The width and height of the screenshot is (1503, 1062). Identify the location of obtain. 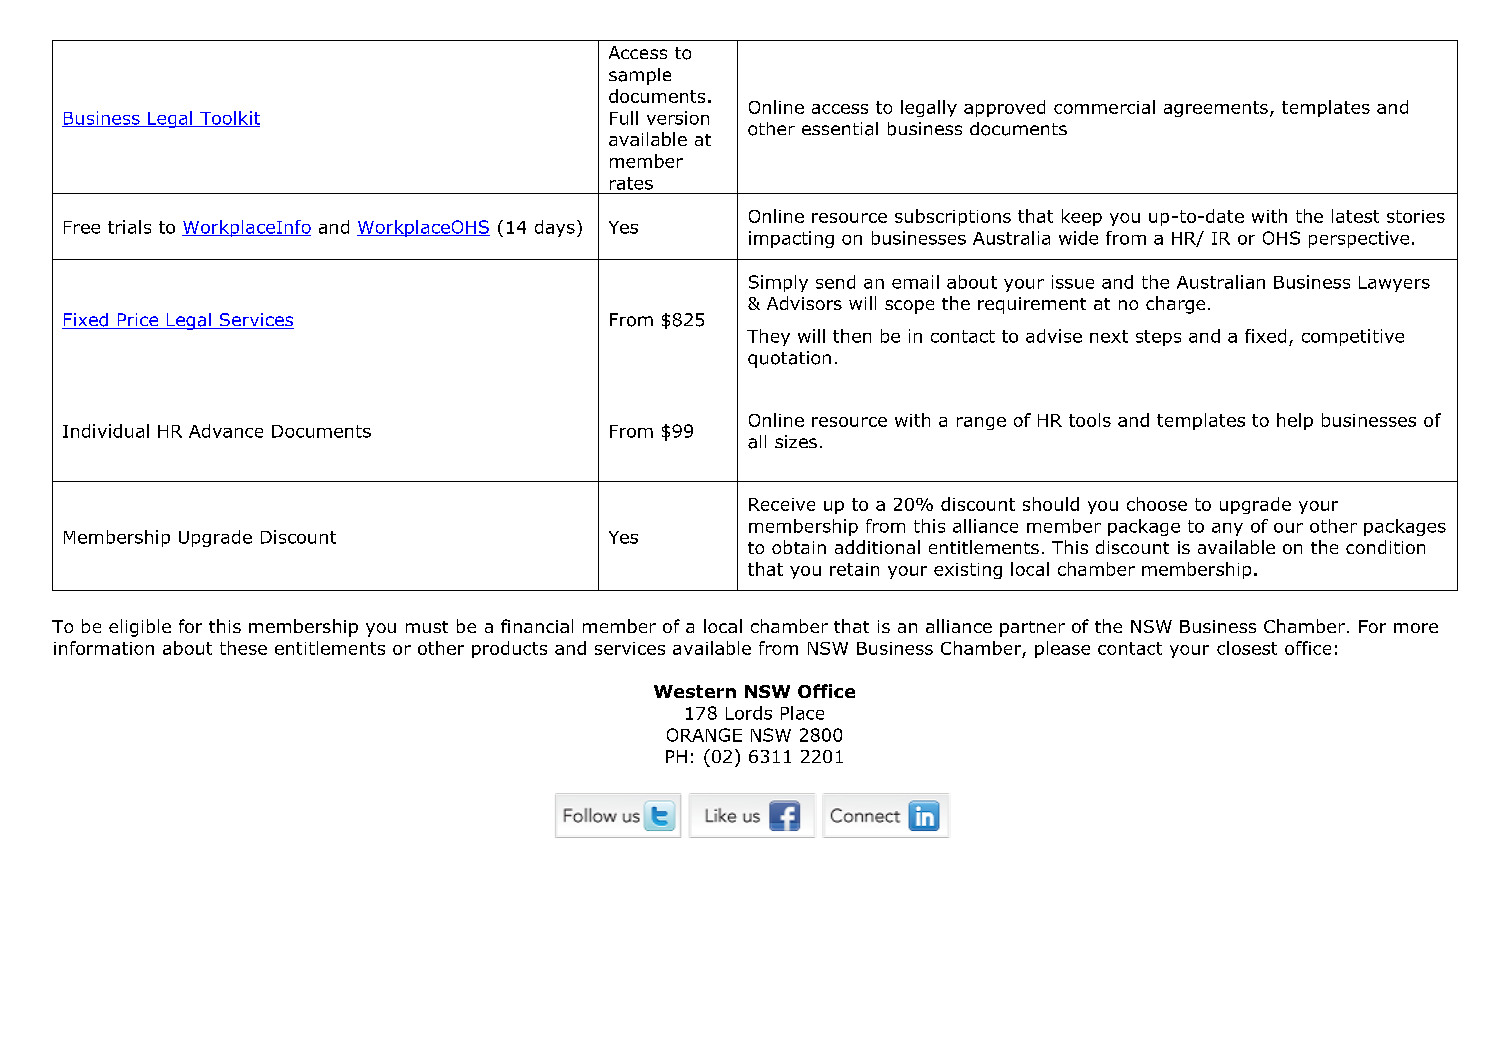
(799, 547).
